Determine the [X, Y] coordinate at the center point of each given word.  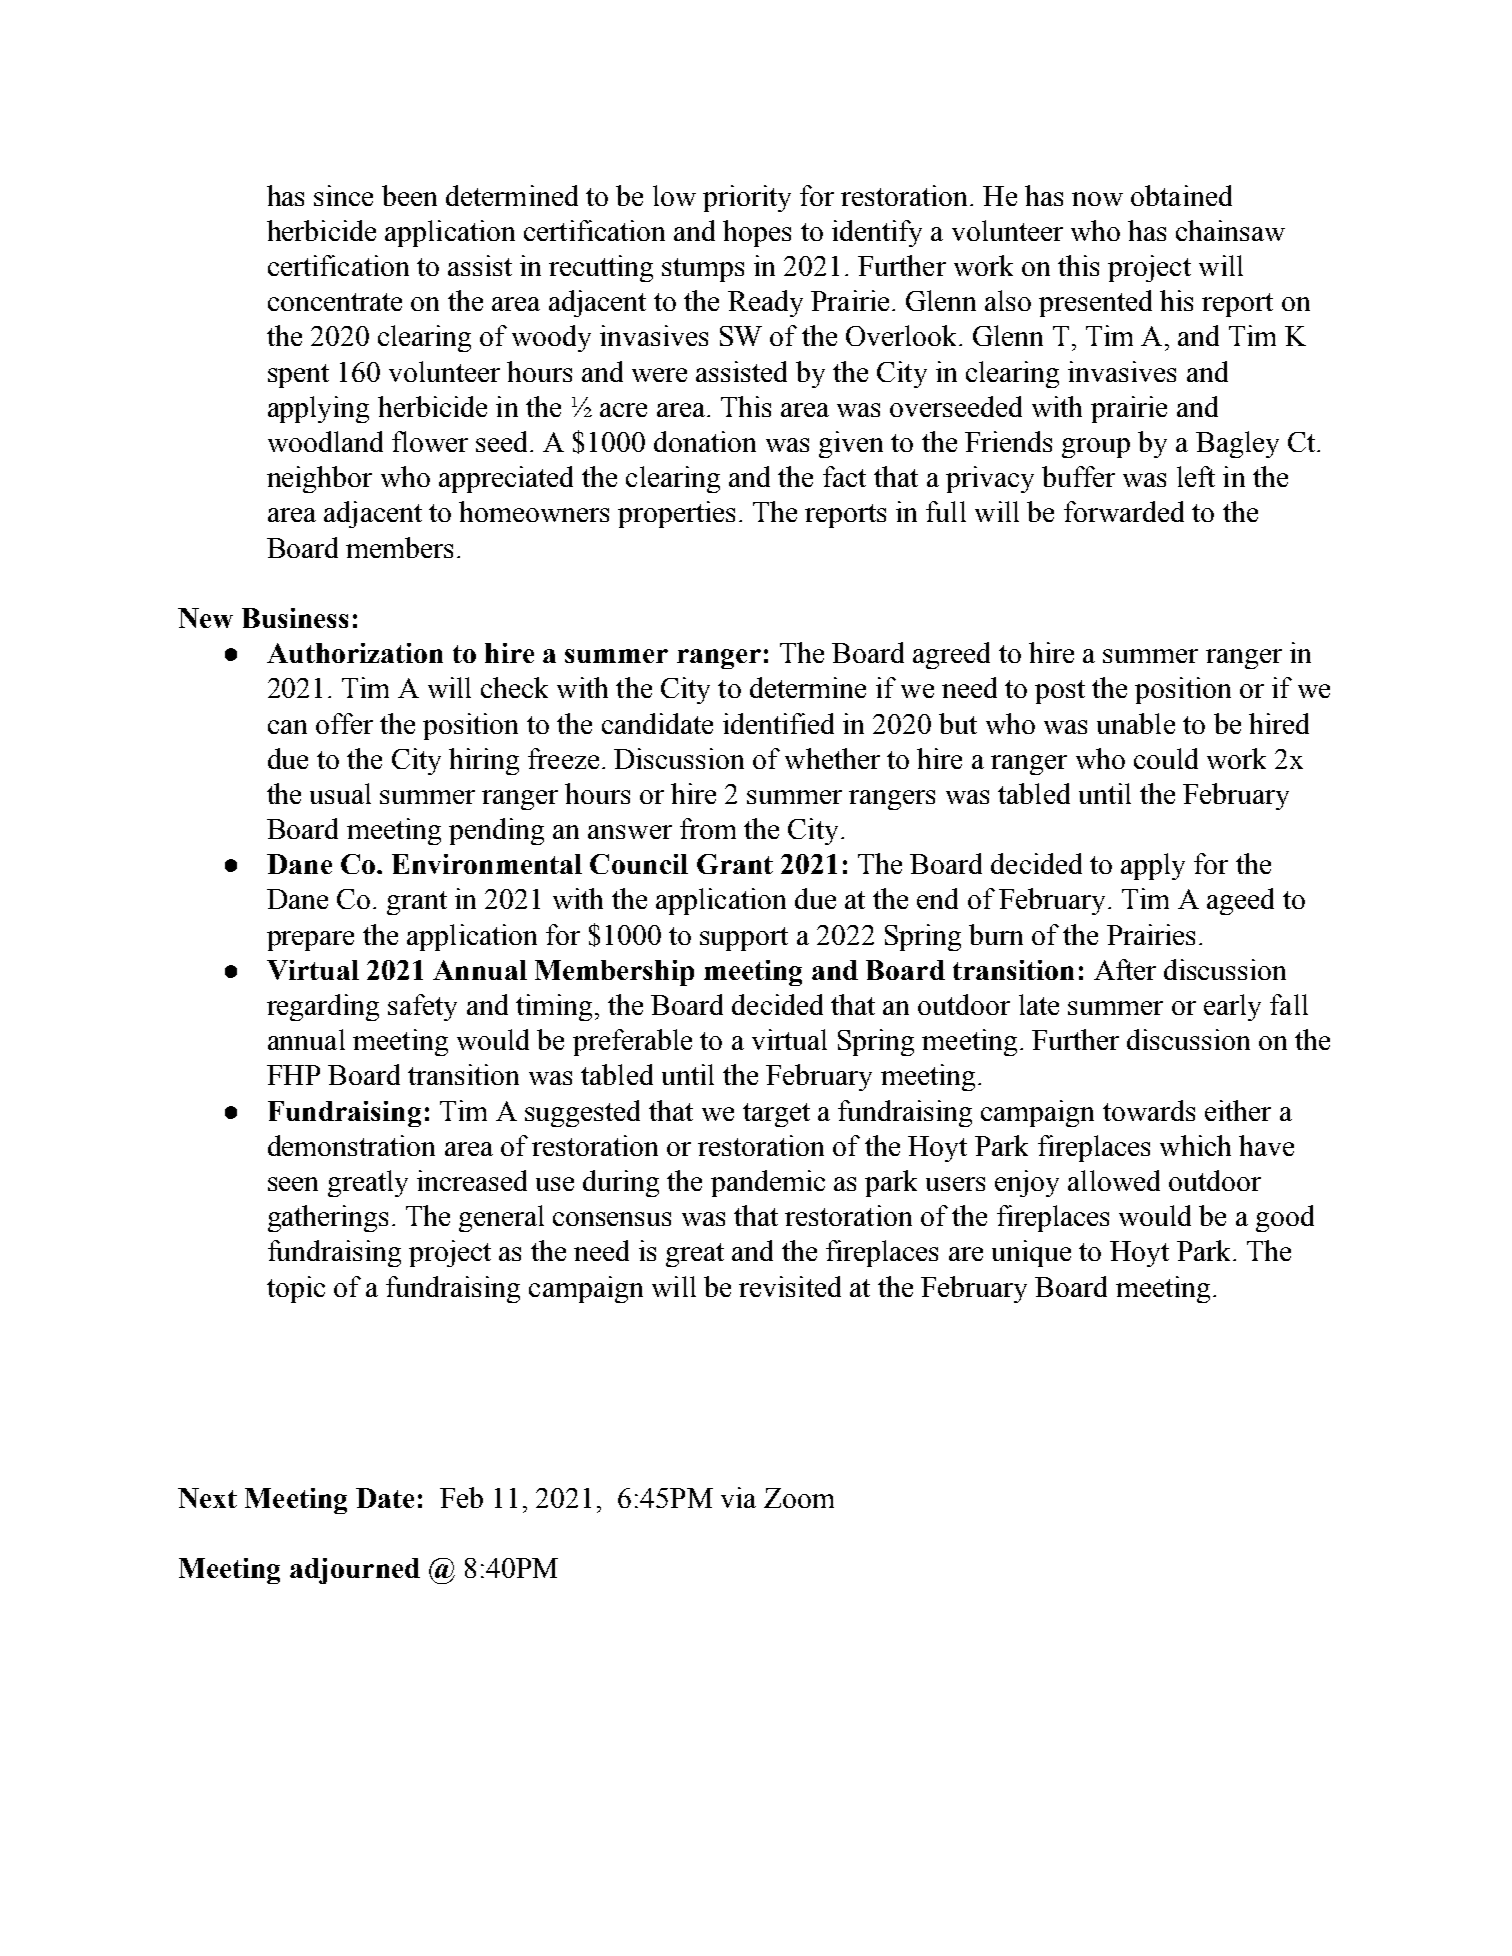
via [738, 1497]
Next [207, 1498]
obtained [1181, 195]
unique [1031, 1253]
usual [340, 793]
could [1166, 758]
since [343, 195]
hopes [757, 233]
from [708, 828]
